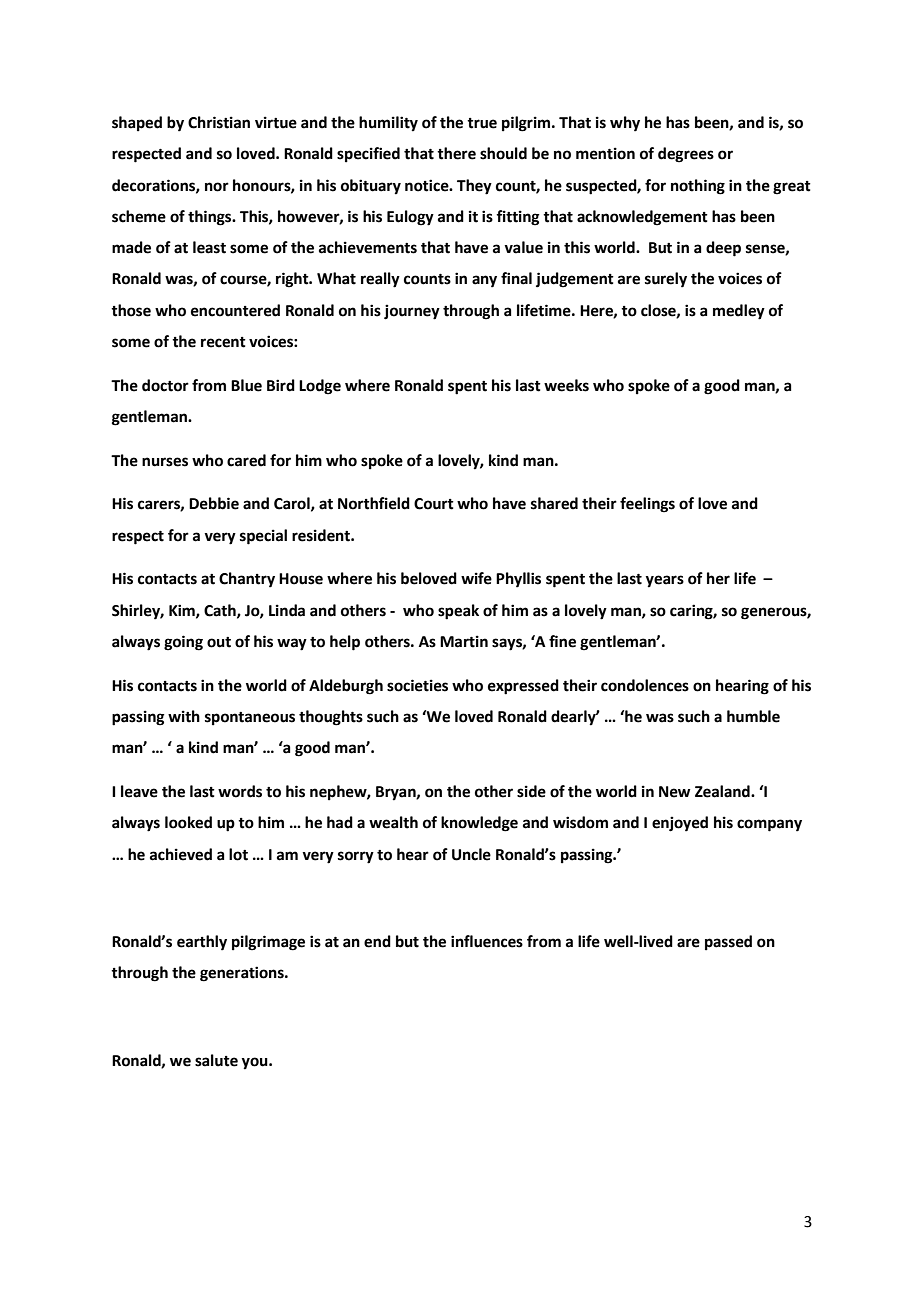 The width and height of the page is (924, 1308). Describe the element at coordinates (487, 941) in the page. I see `influences` at that location.
